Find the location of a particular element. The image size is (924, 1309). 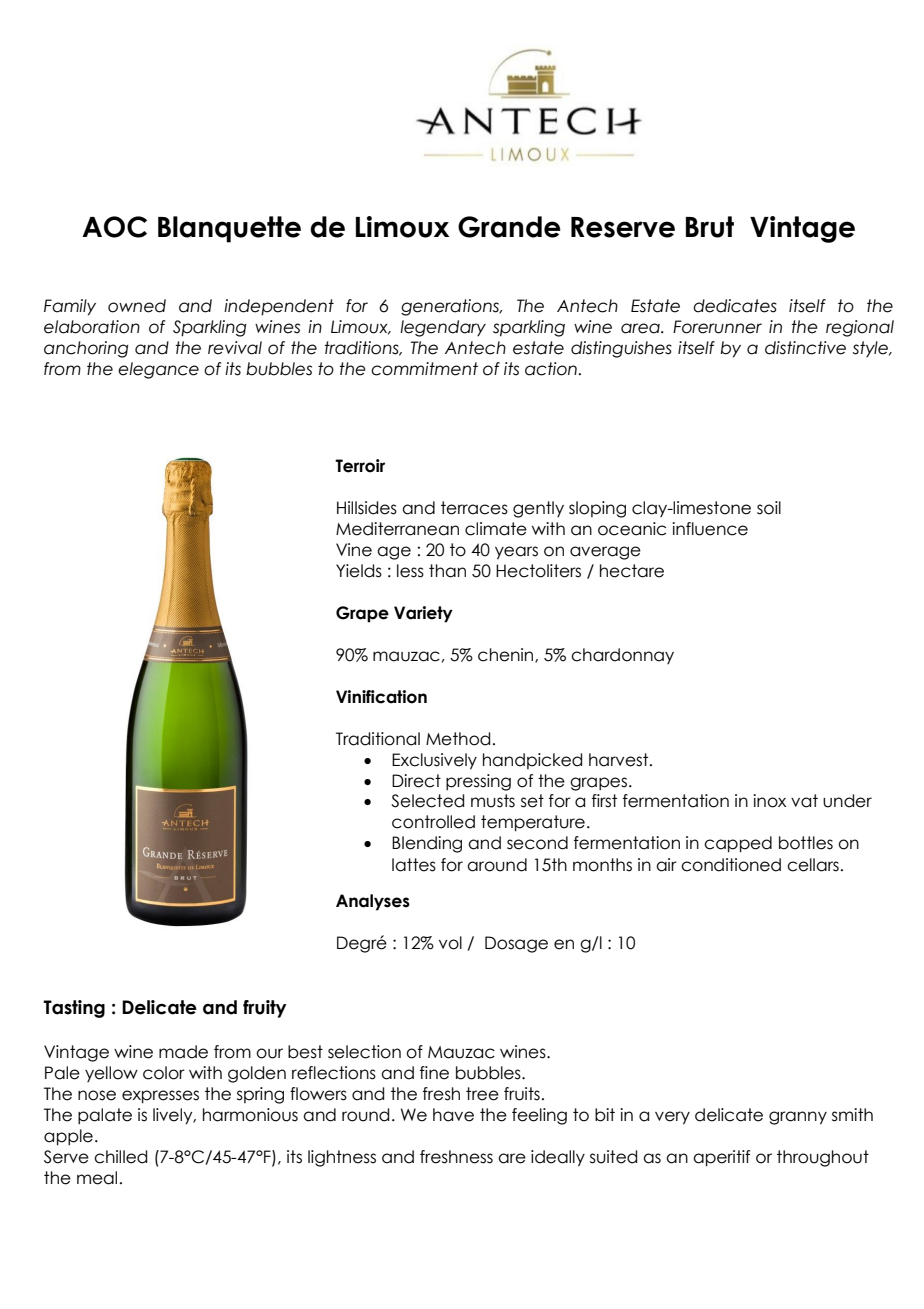

influence is located at coordinates (710, 529).
